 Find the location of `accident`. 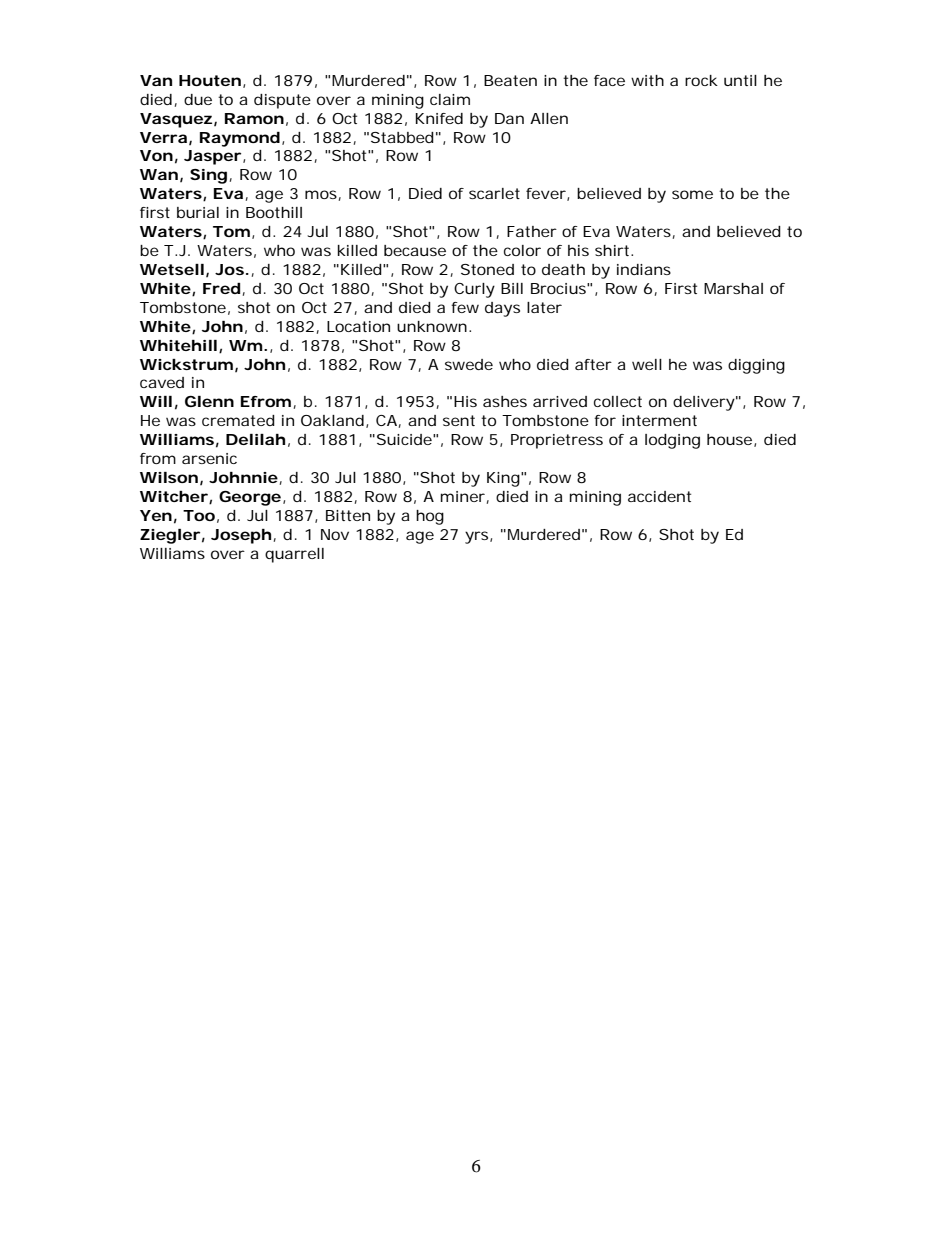

accident is located at coordinates (659, 496).
